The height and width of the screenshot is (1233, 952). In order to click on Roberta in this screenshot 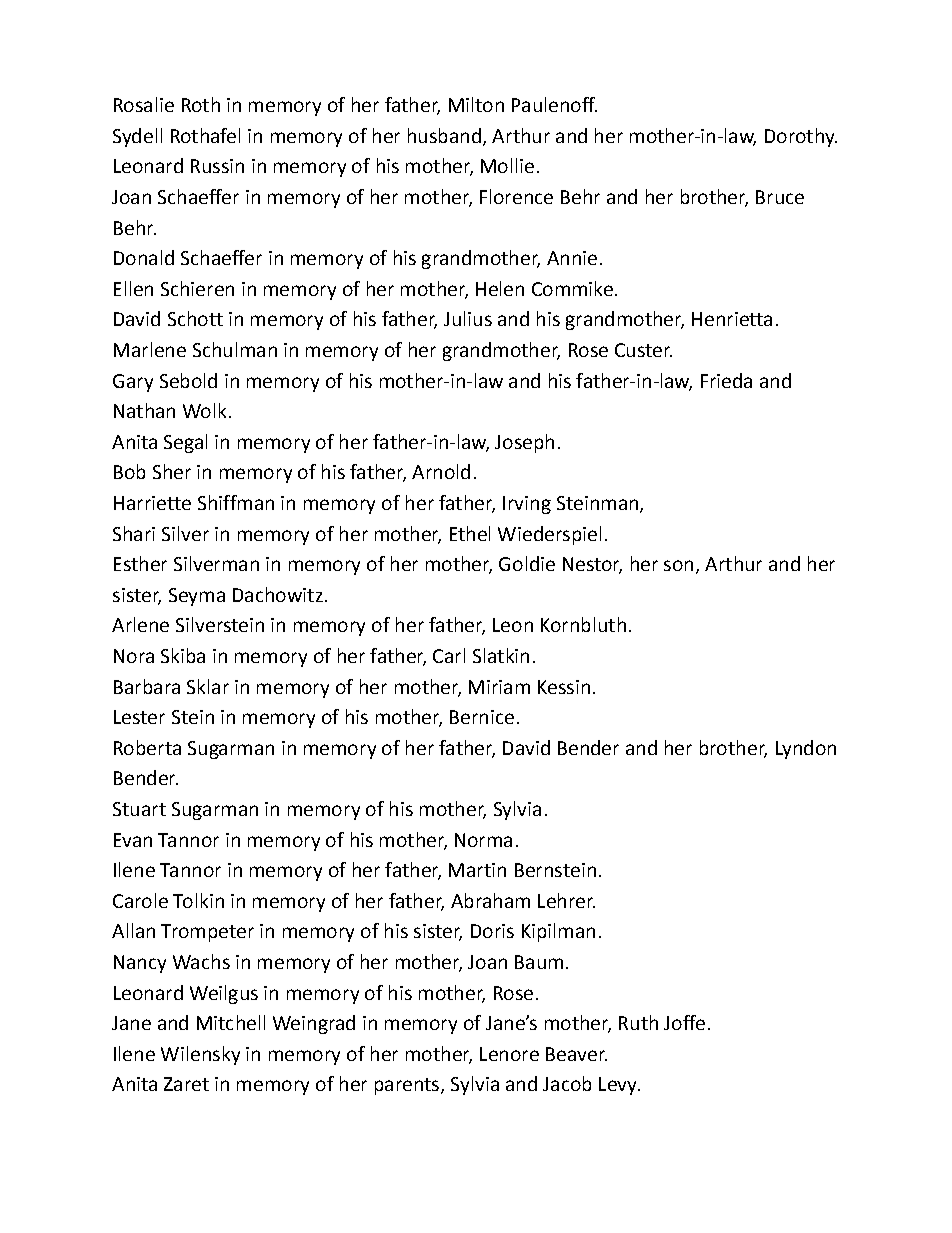, I will do `click(147, 747)`.
